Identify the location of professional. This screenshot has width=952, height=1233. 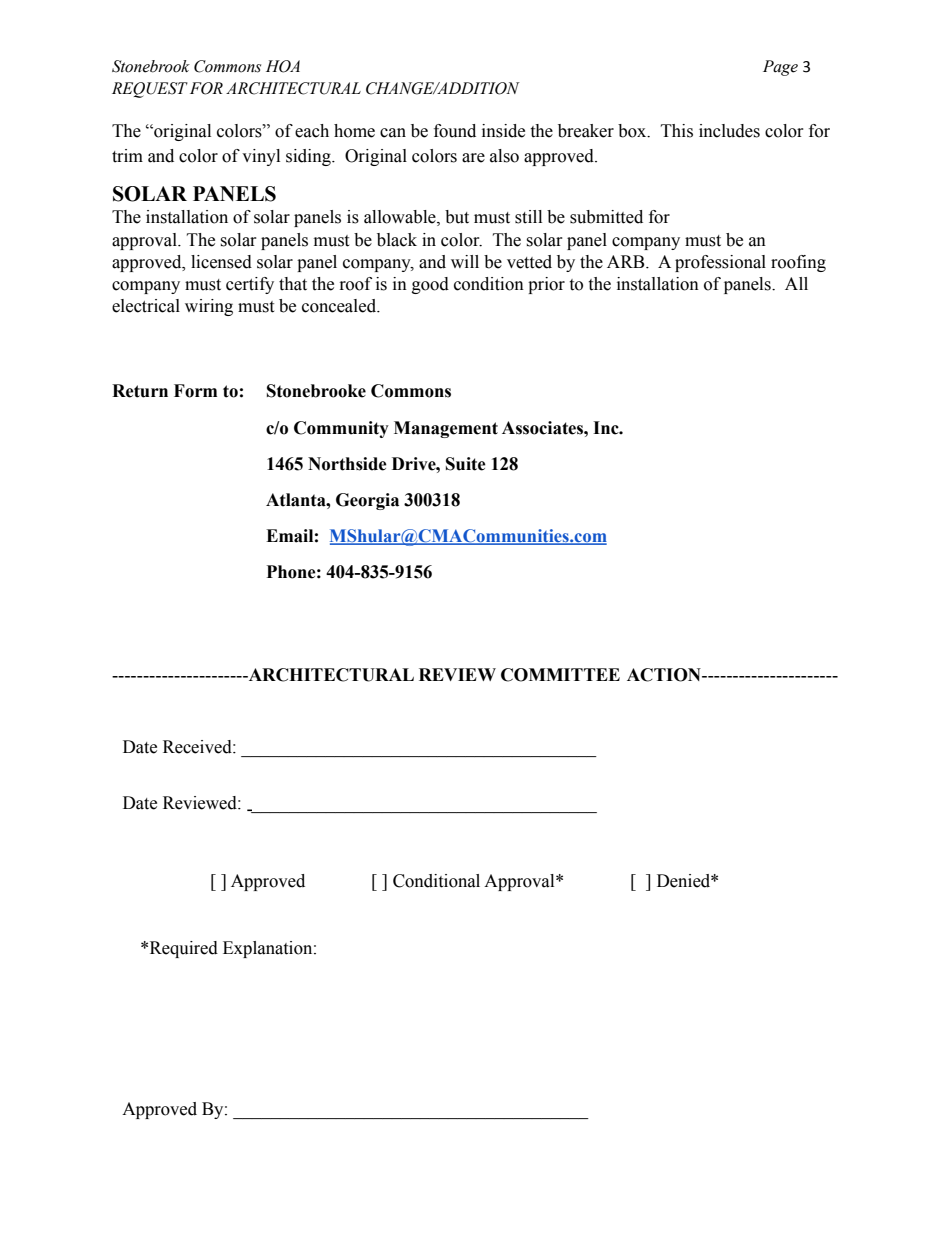
(720, 263).
